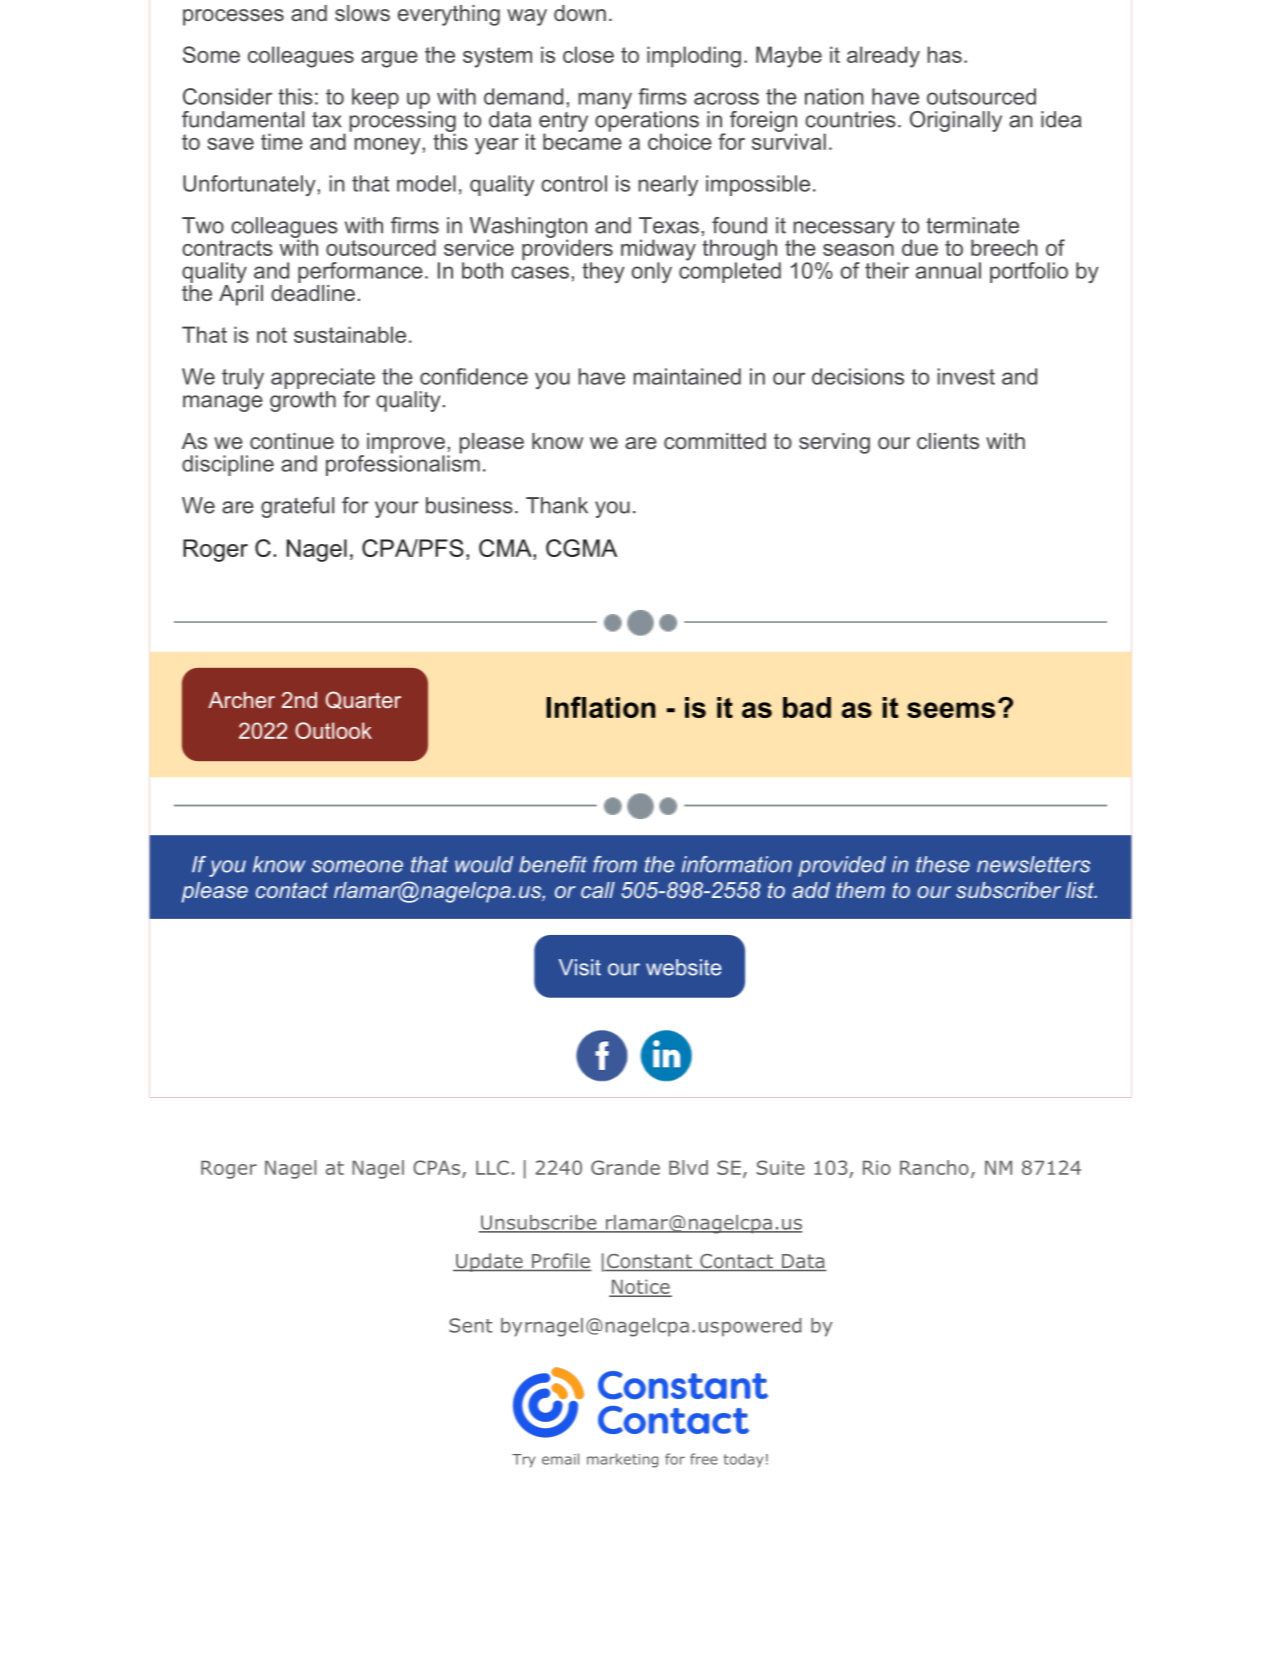  I want to click on website, so click(684, 967).
